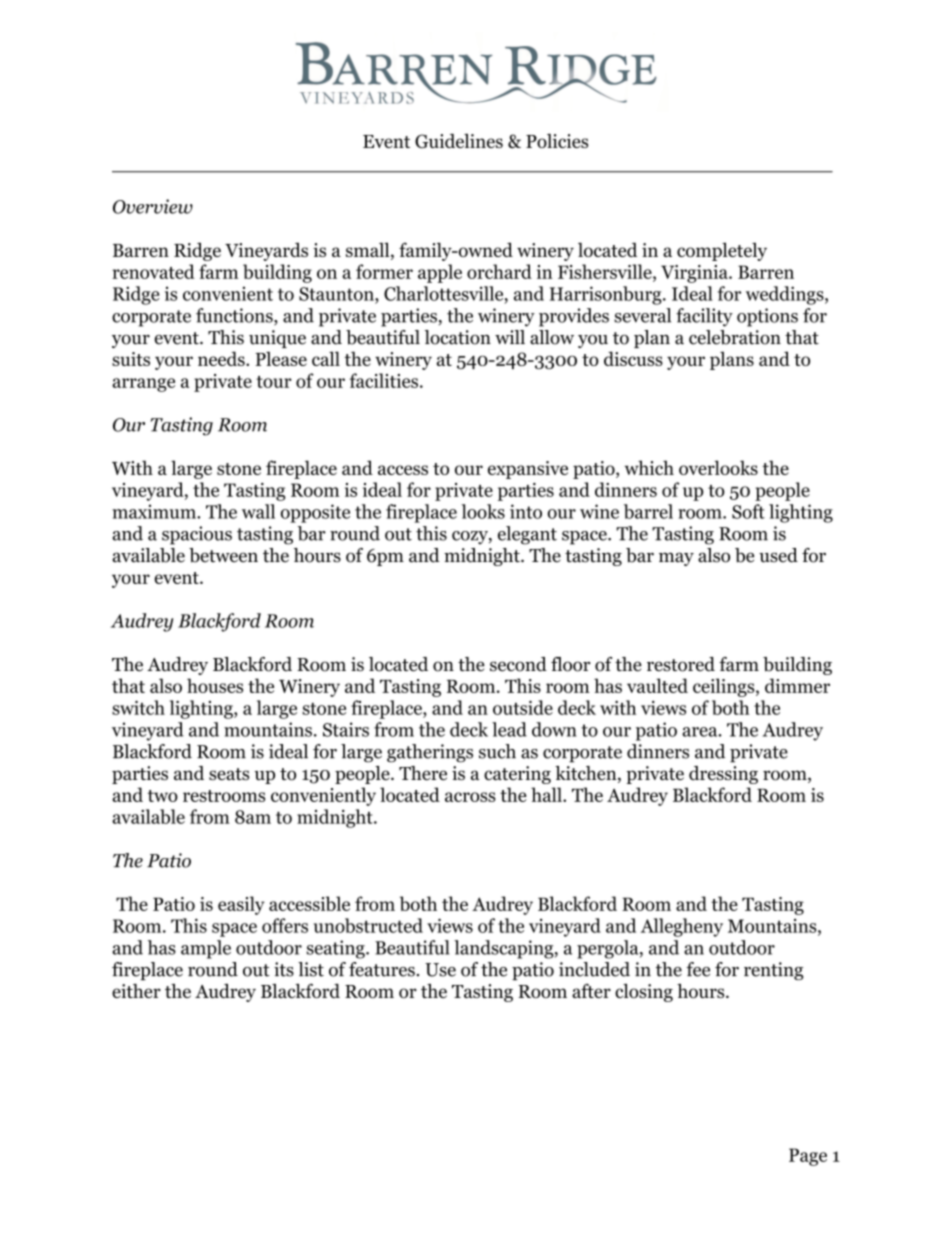 The width and height of the document is (952, 1233). I want to click on Guidelines, so click(459, 141).
